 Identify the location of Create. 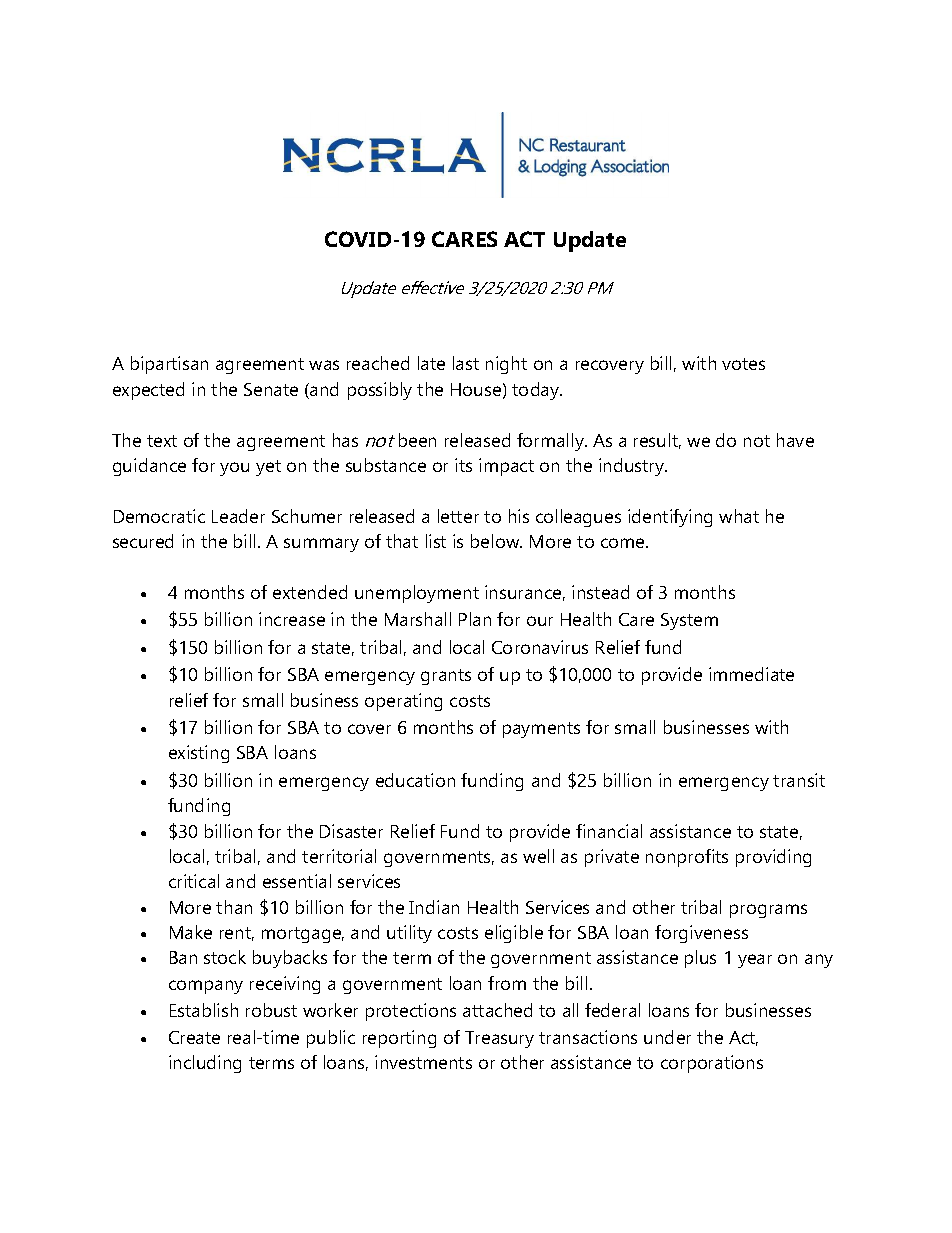
(194, 1037).
